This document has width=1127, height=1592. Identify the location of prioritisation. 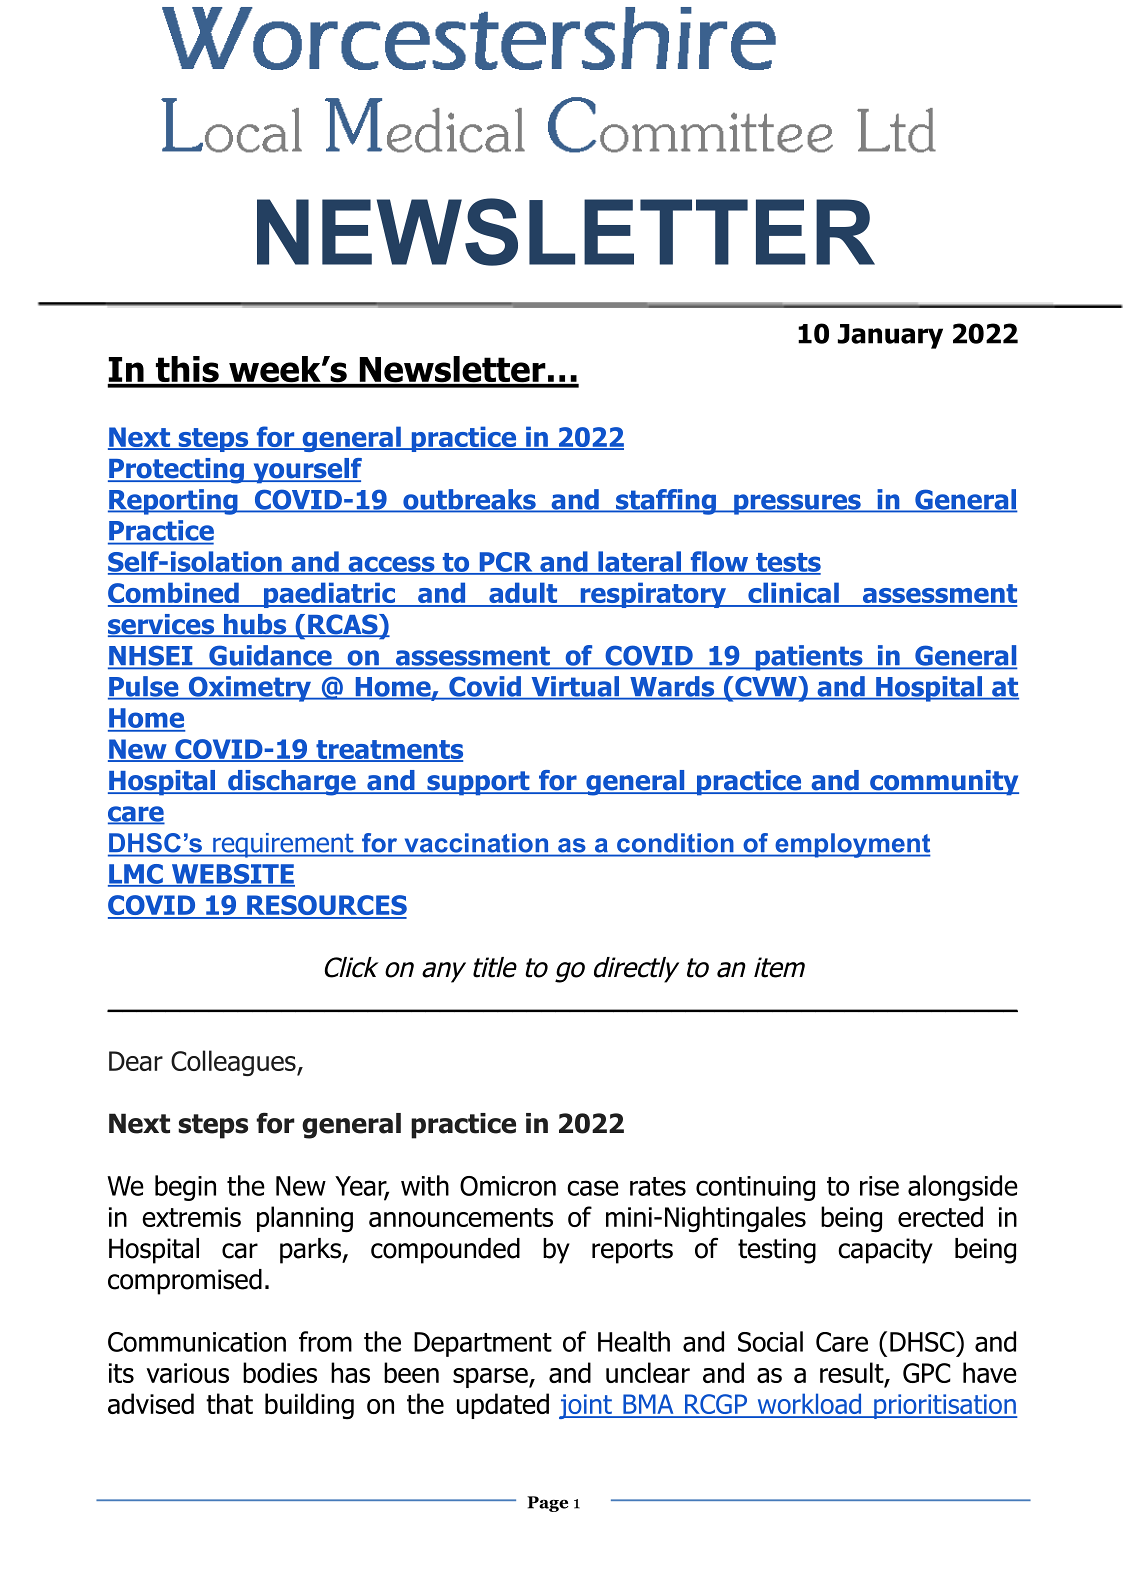
(945, 1406).
